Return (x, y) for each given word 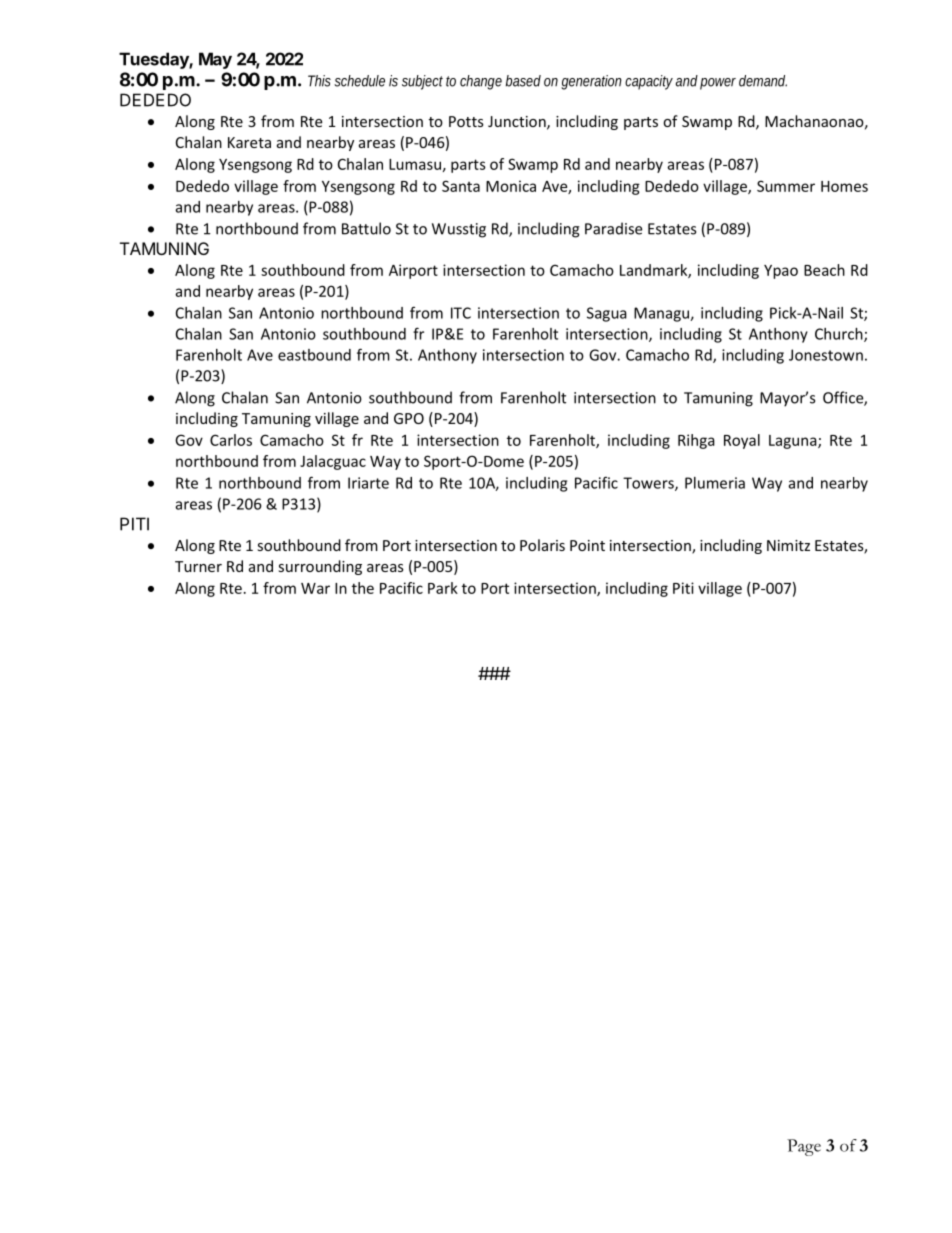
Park (443, 588)
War (315, 588)
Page (804, 1147)
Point (587, 545)
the (363, 588)
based (523, 81)
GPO (409, 418)
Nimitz (788, 545)
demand (763, 81)
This (319, 81)
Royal (742, 441)
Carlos (231, 440)
